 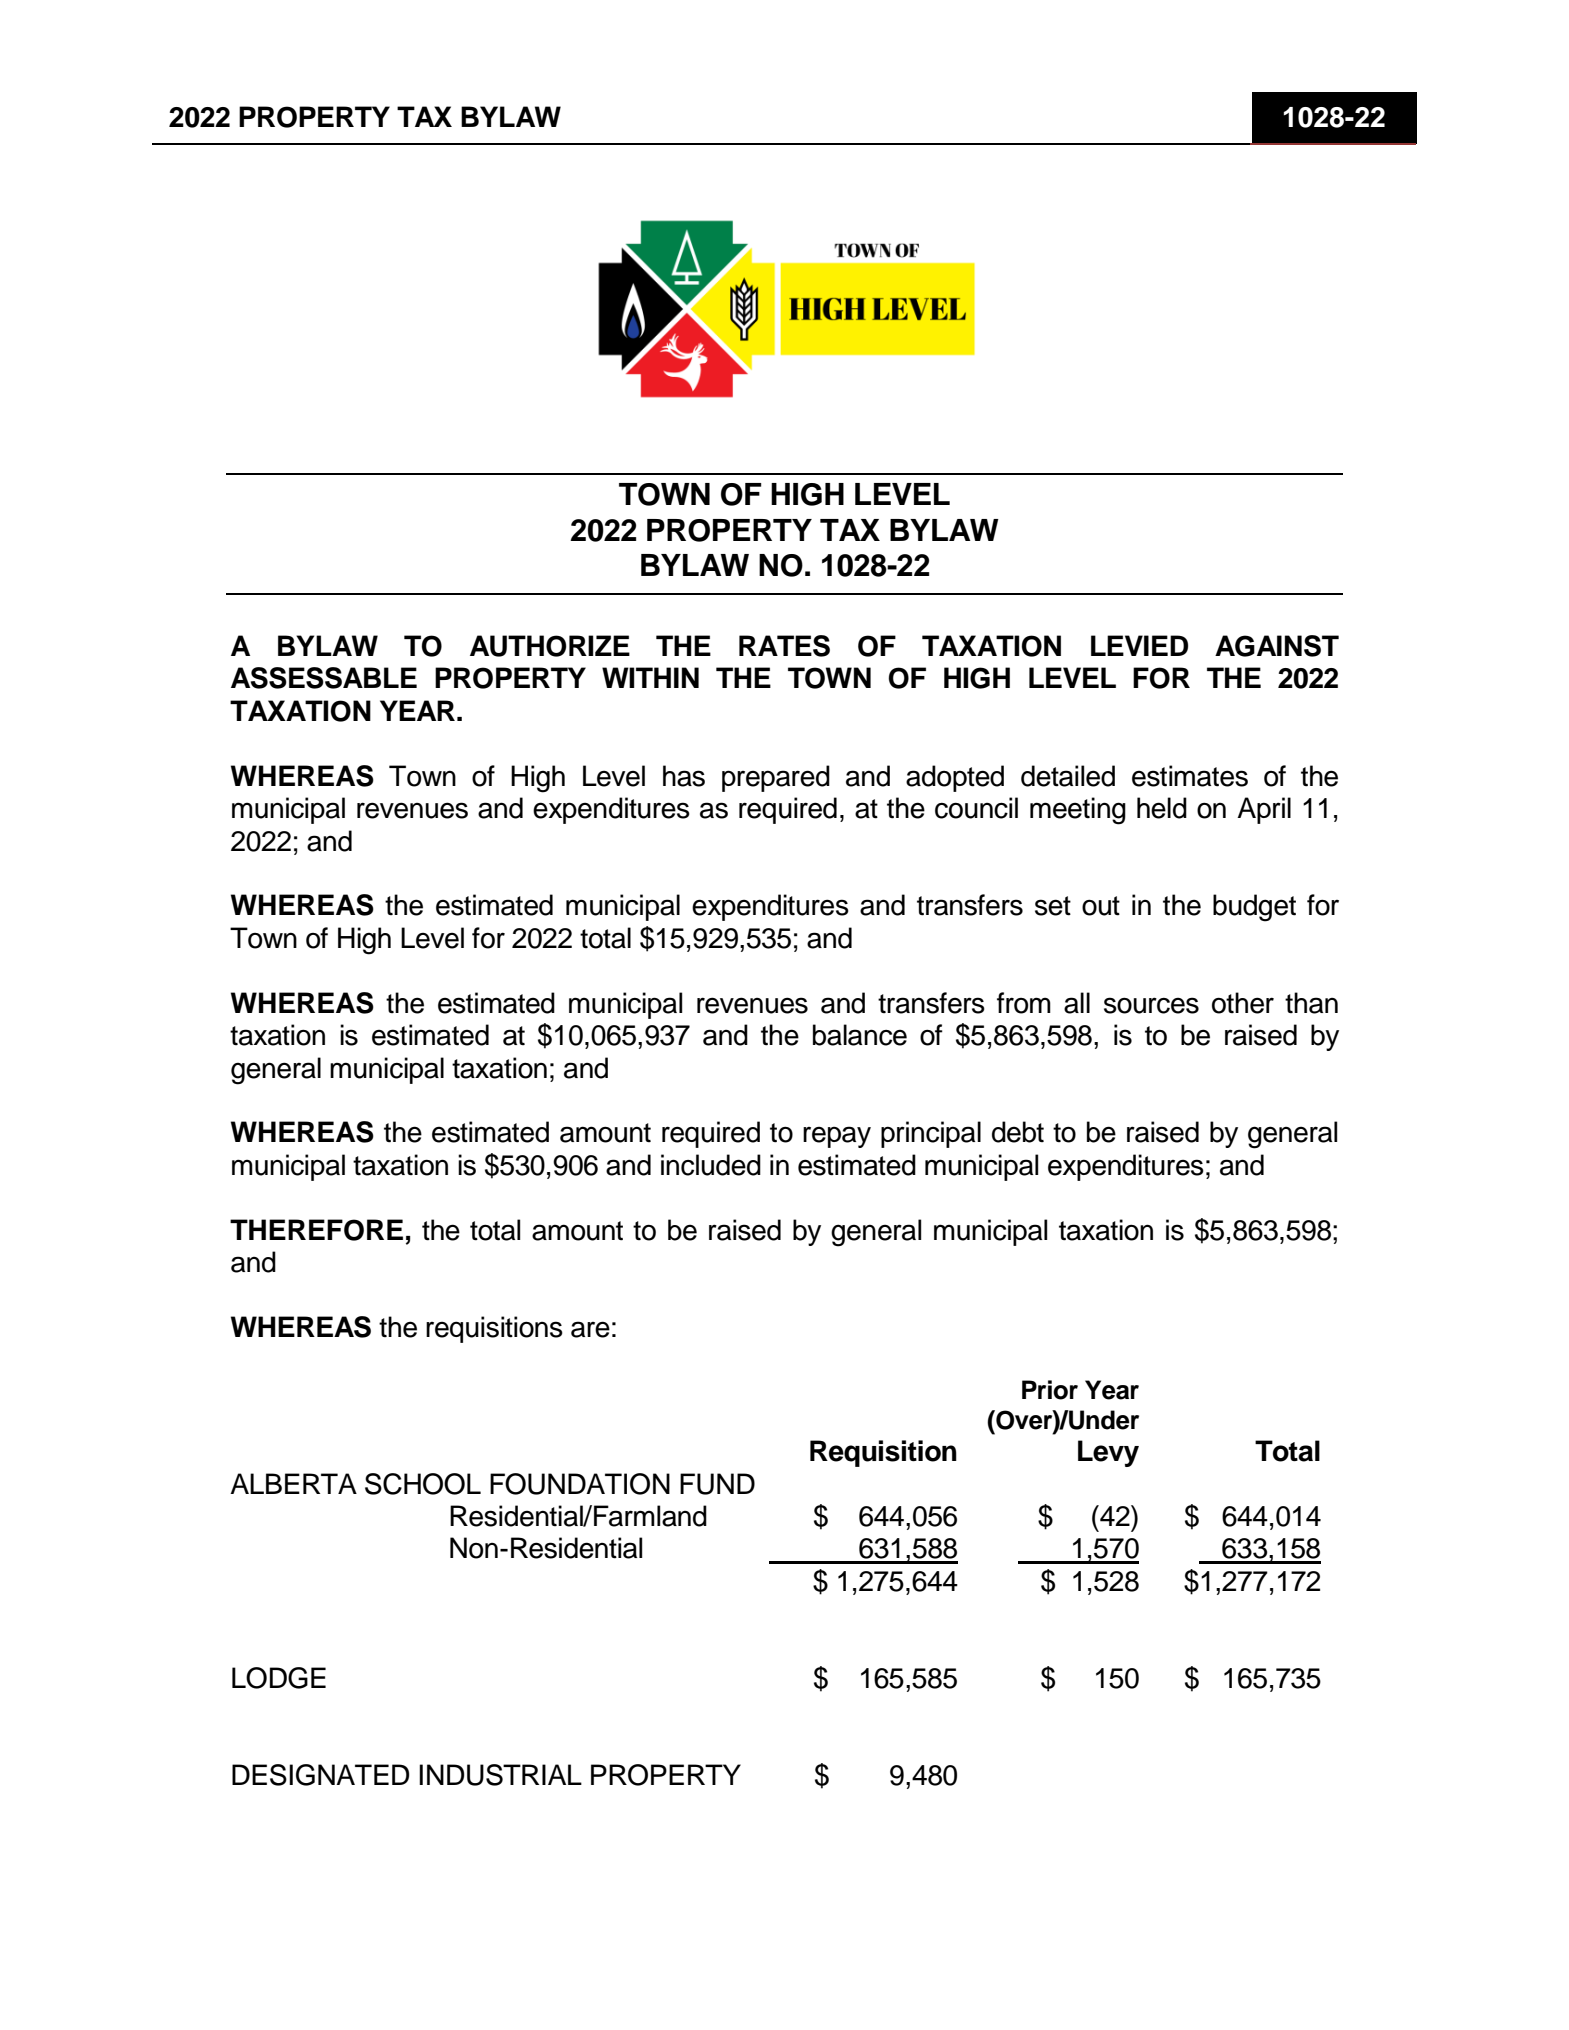 I want to click on DESIGNATED, so click(x=320, y=1775).
